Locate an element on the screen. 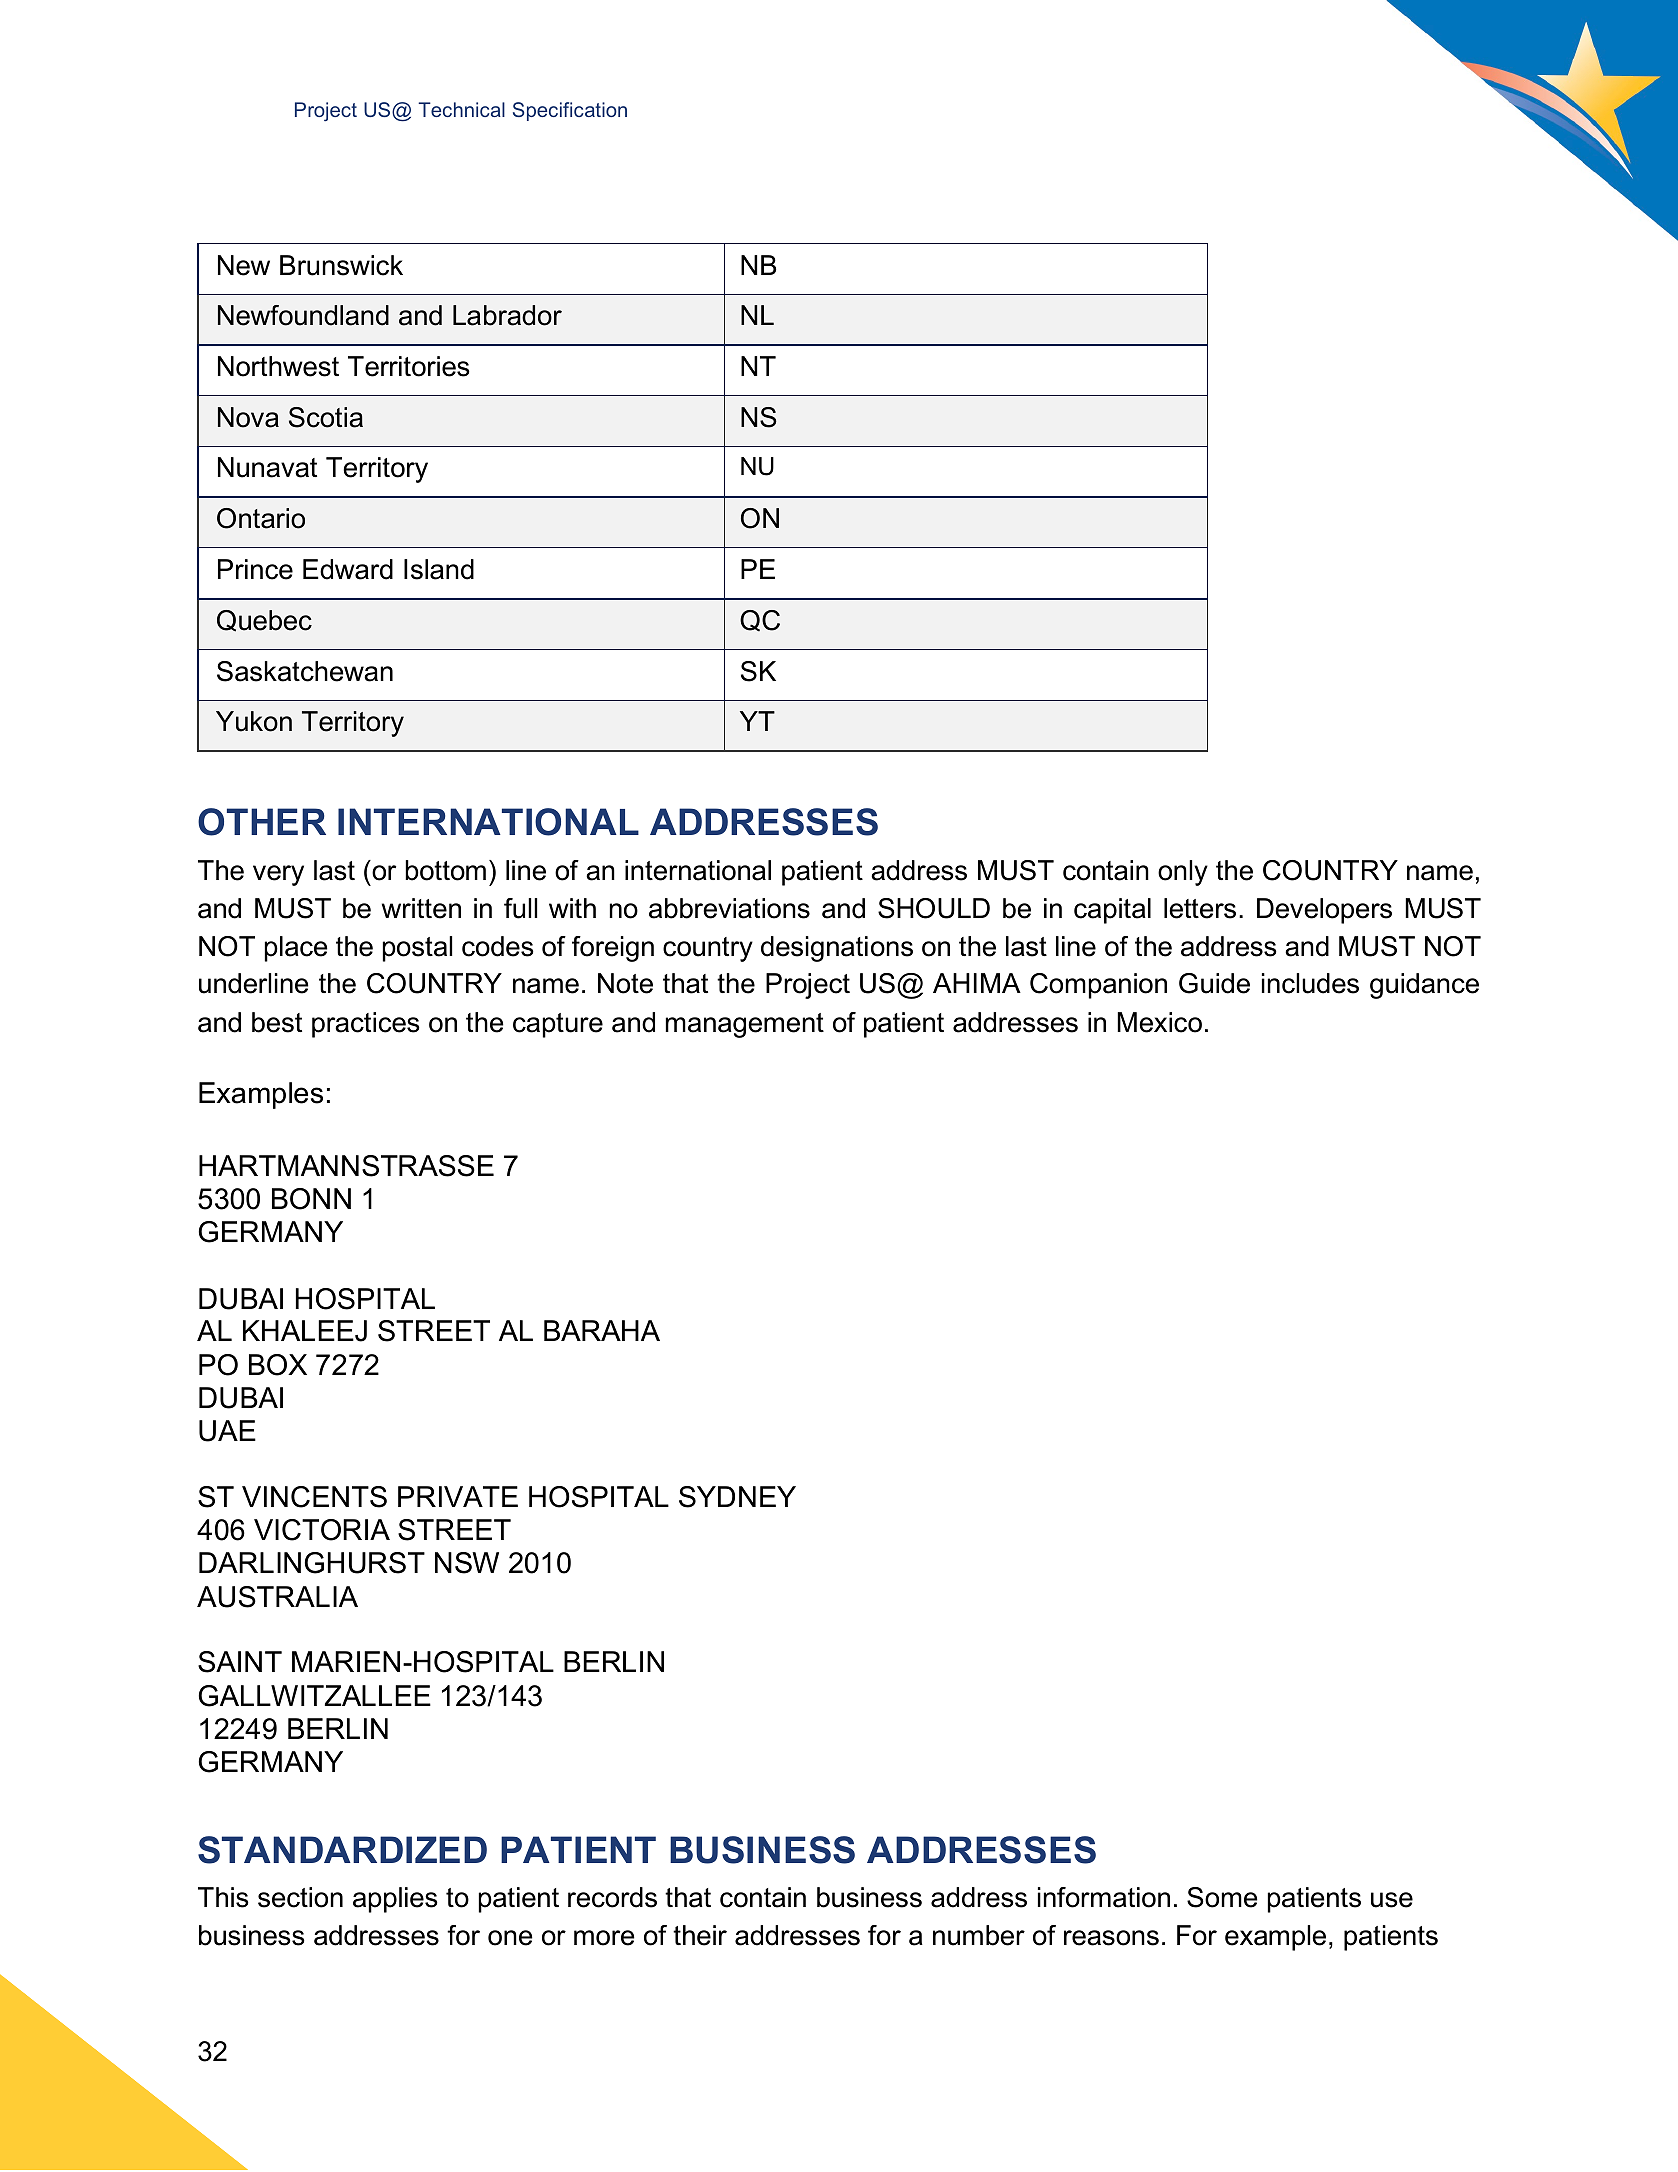 This screenshot has width=1678, height=2172. SYDNEY is located at coordinates (737, 1497).
